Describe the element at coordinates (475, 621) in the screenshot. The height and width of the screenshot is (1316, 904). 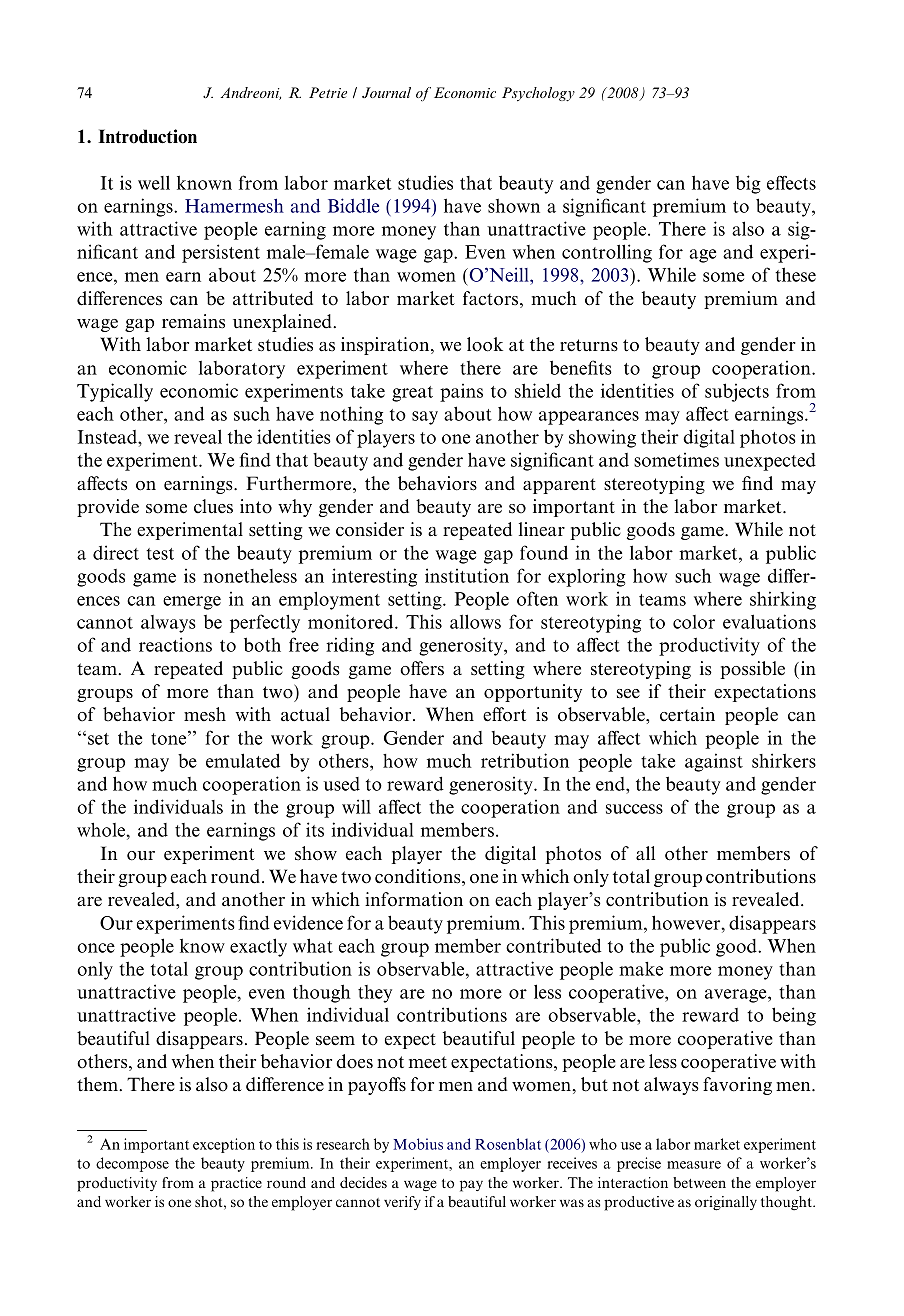
I see `allows` at that location.
